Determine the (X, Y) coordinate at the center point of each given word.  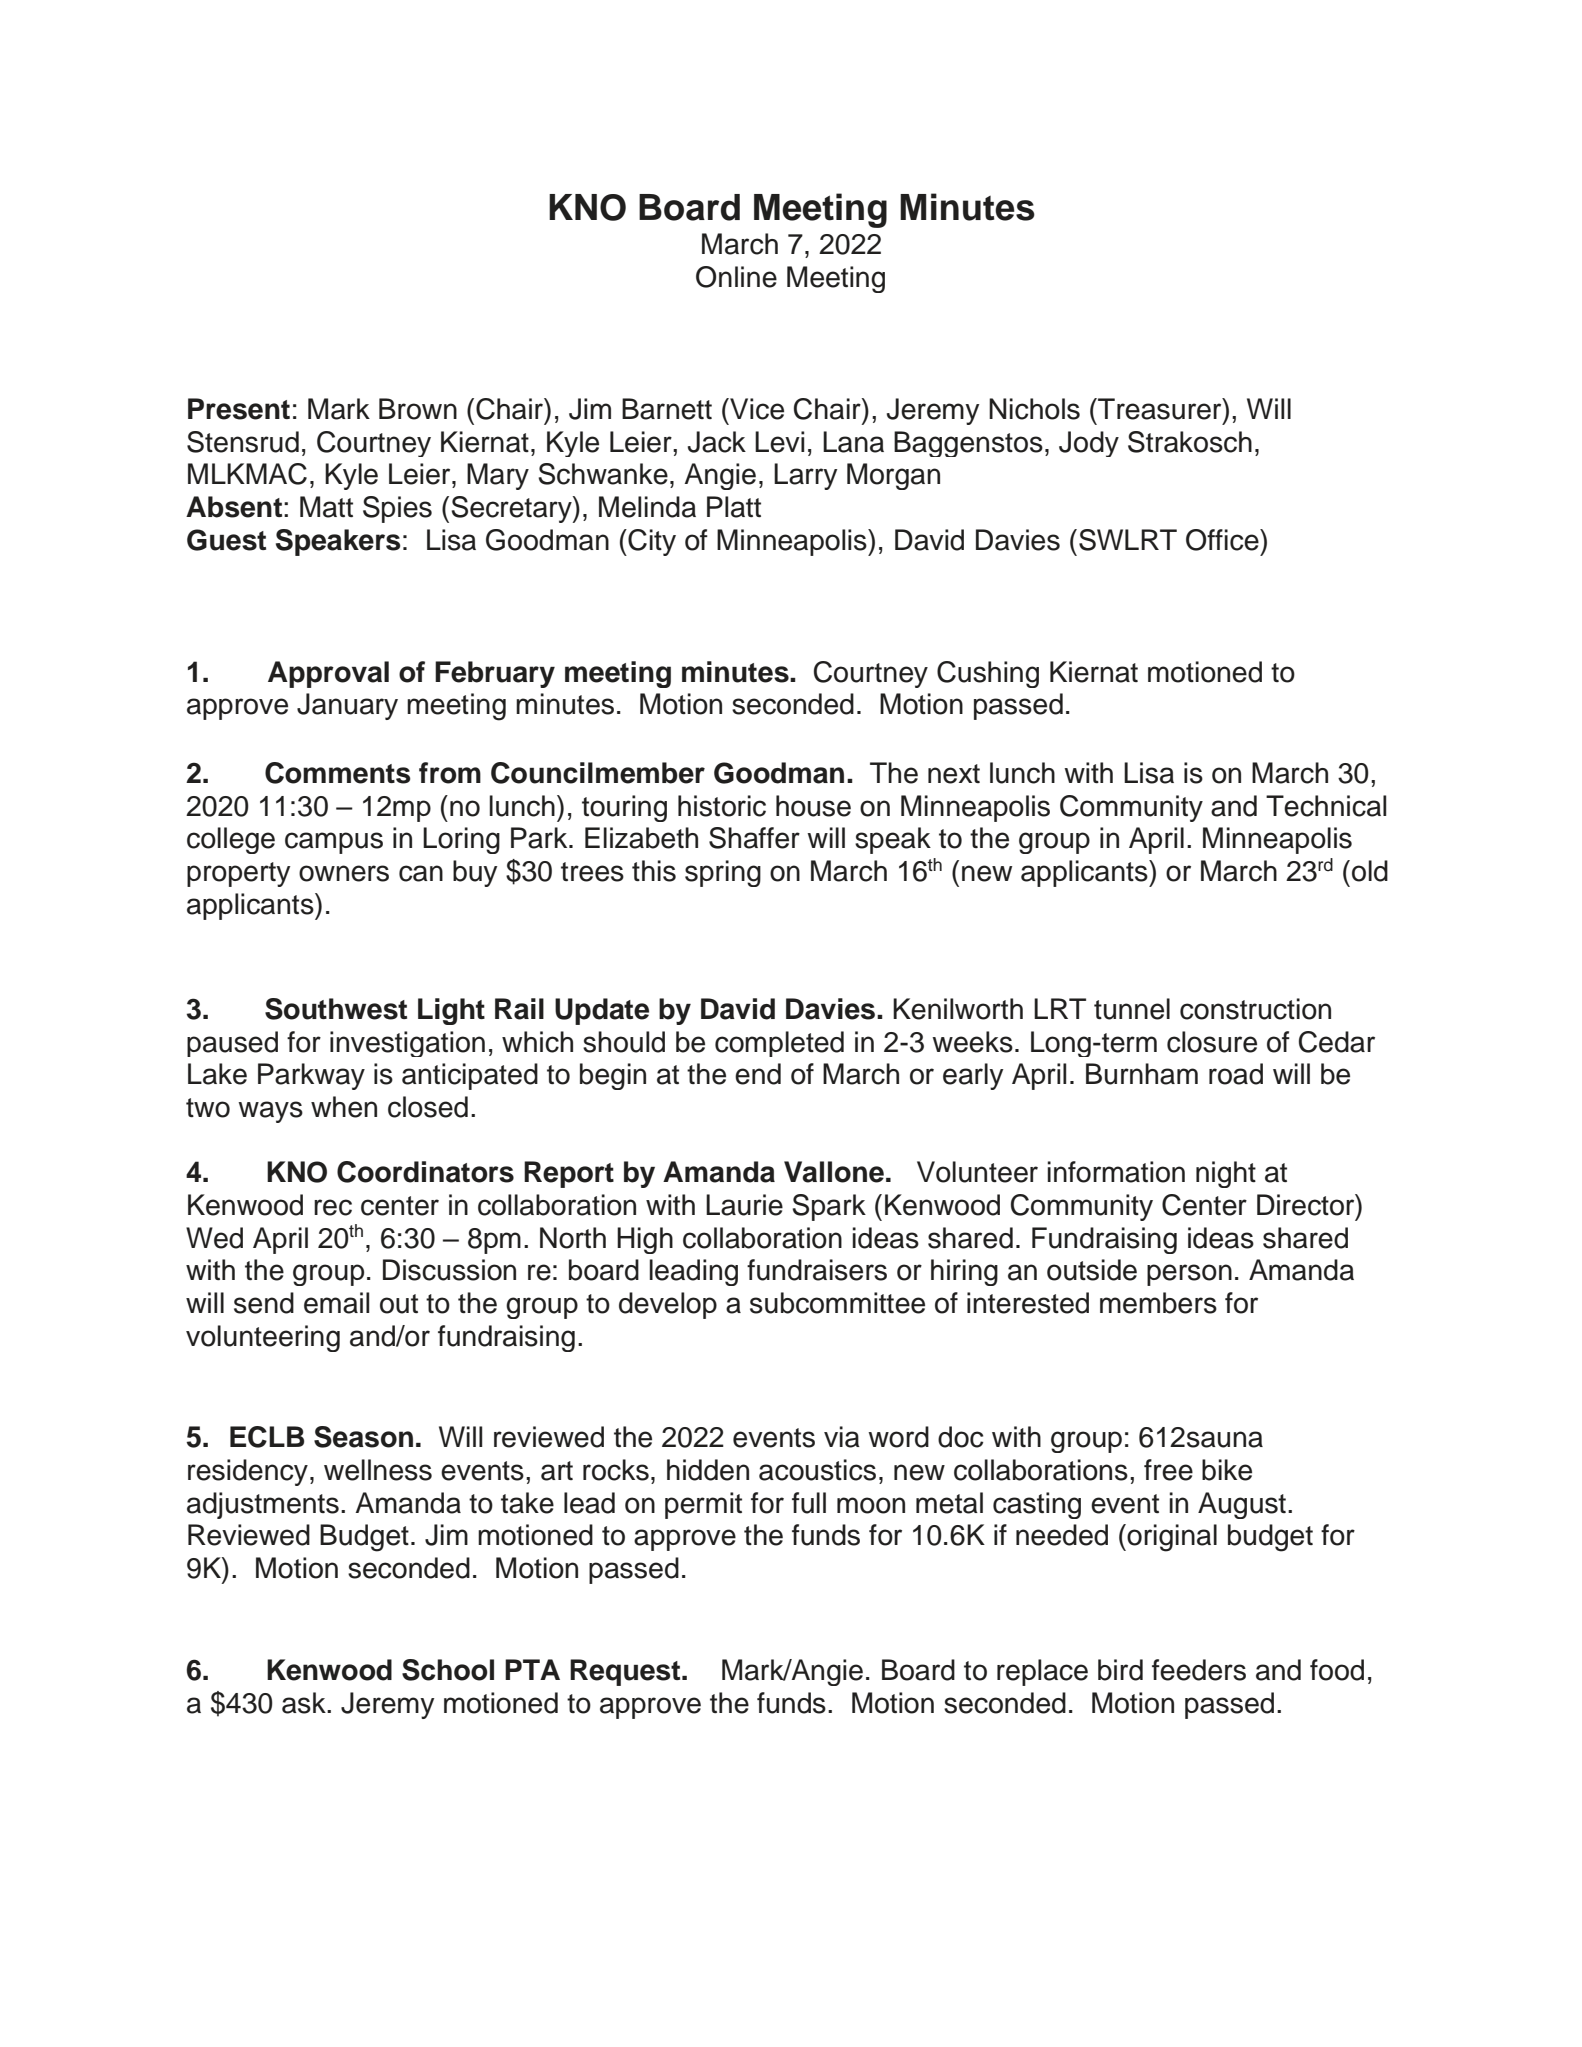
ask (305, 1703)
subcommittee (837, 1303)
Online (736, 277)
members (1158, 1303)
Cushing (988, 674)
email (336, 1303)
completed (779, 1044)
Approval (328, 674)
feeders (1199, 1670)
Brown (418, 409)
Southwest (336, 1009)
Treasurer (1160, 409)
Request (626, 1672)
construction (1255, 1009)
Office (1223, 540)
